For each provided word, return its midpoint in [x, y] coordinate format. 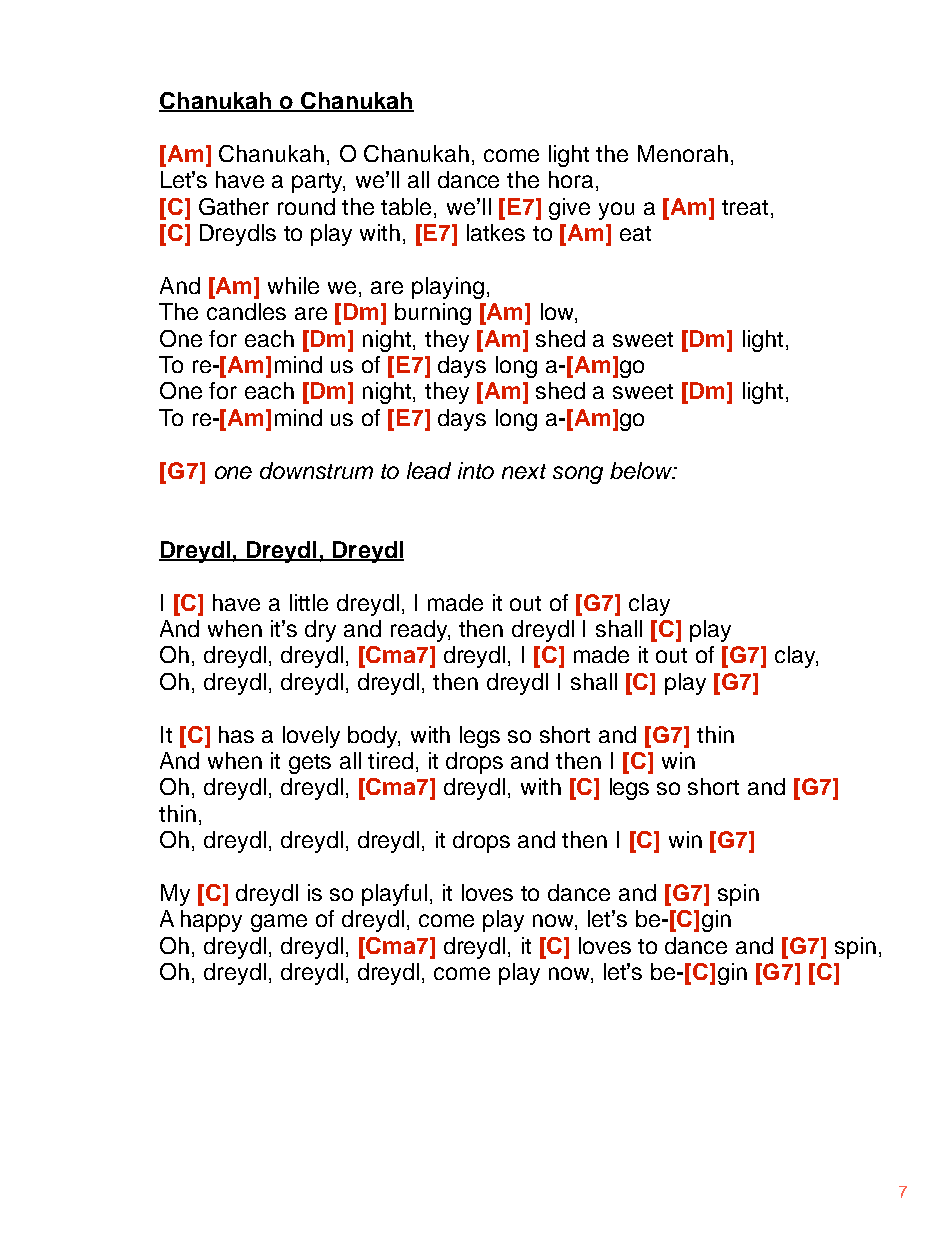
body [374, 737]
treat [745, 207]
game [279, 923]
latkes [496, 232]
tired [390, 760]
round [306, 206]
